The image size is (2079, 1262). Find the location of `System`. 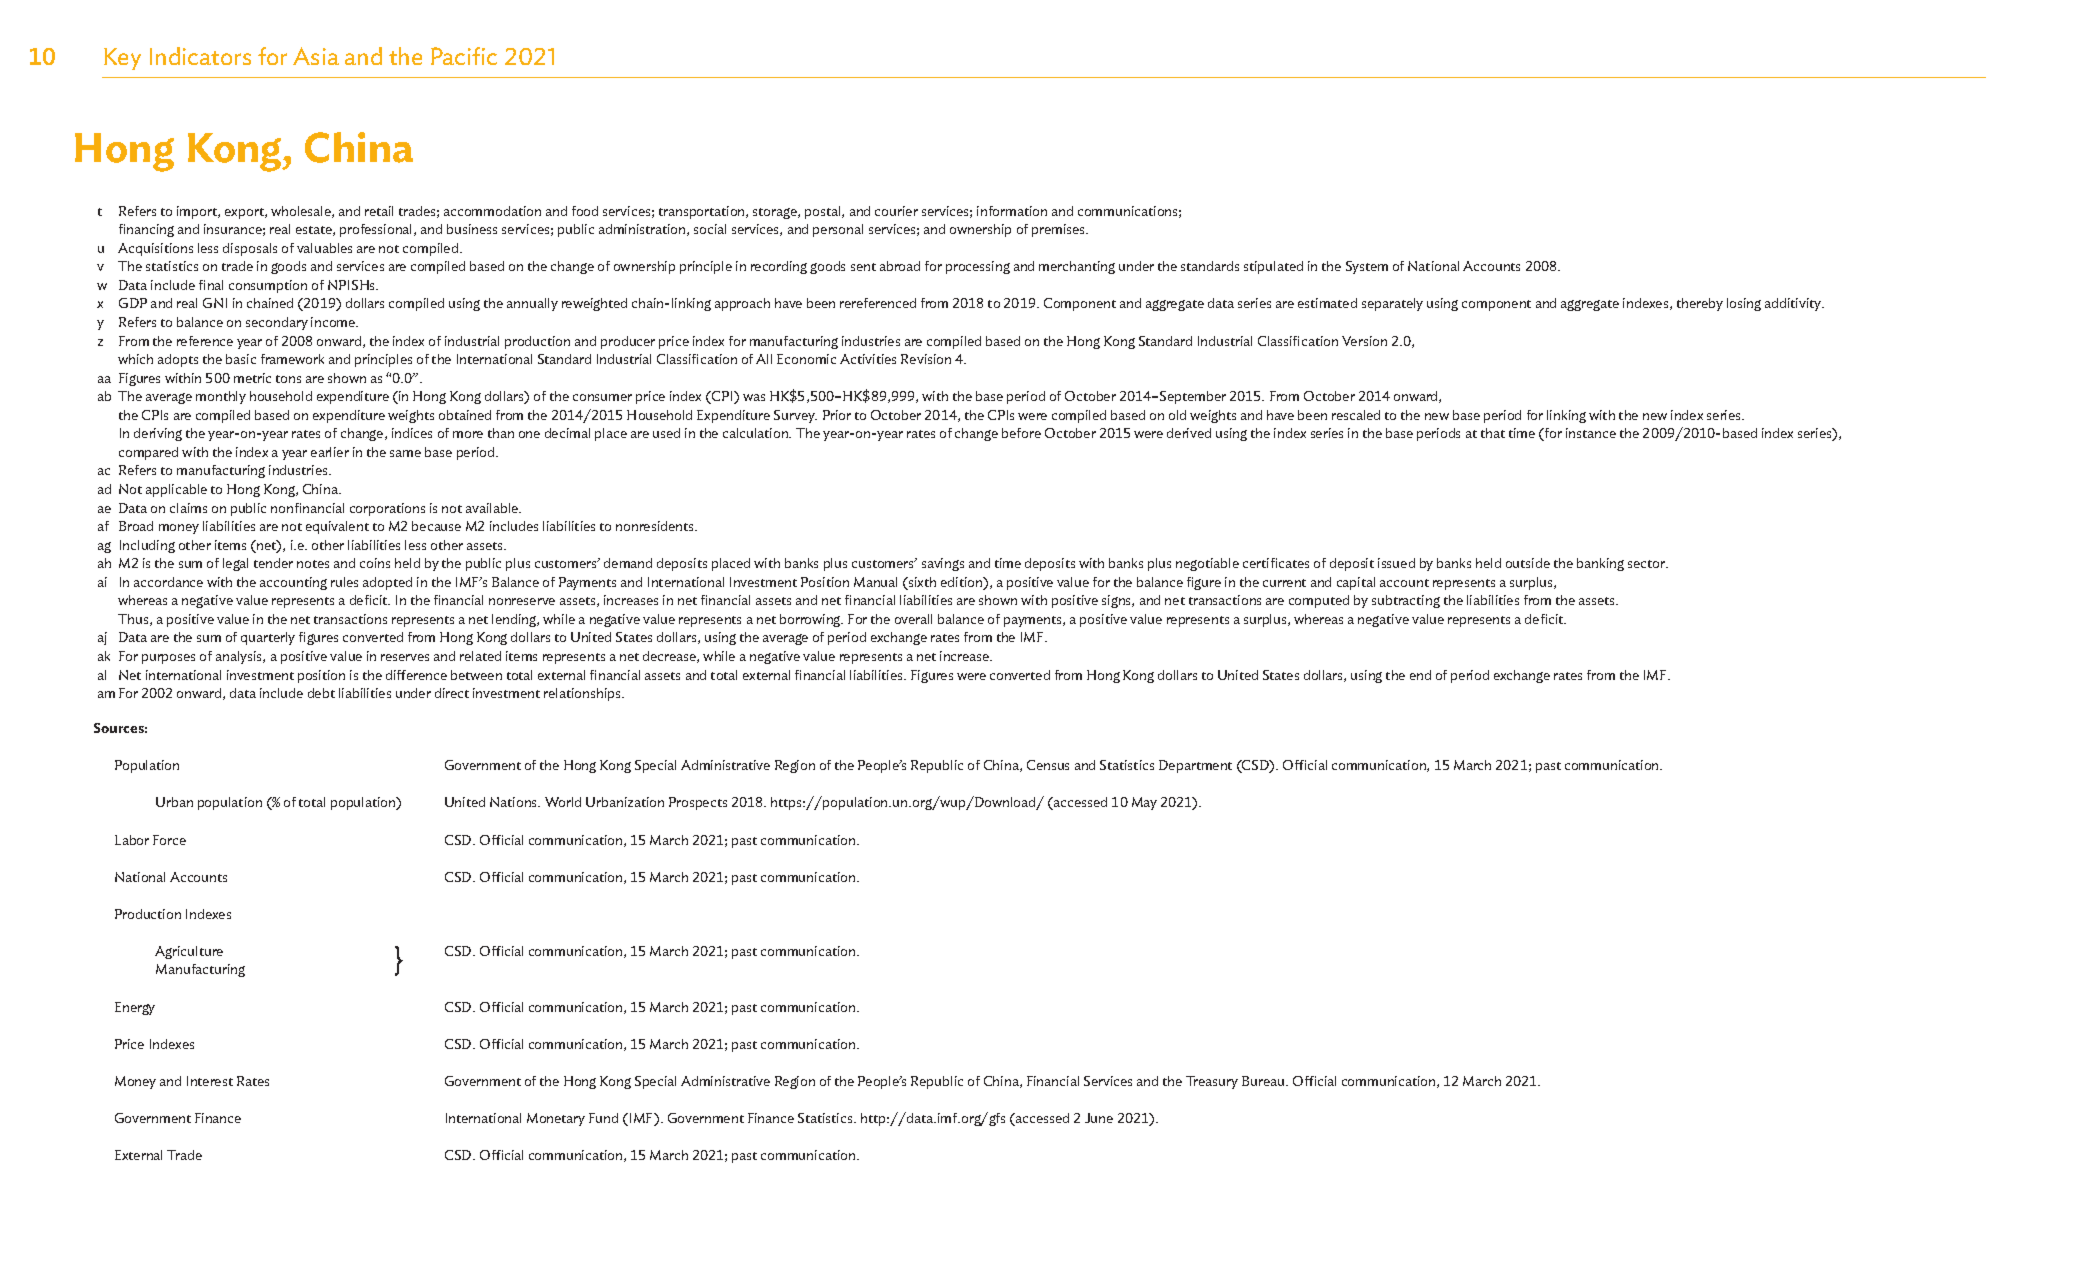

System is located at coordinates (1367, 267).
